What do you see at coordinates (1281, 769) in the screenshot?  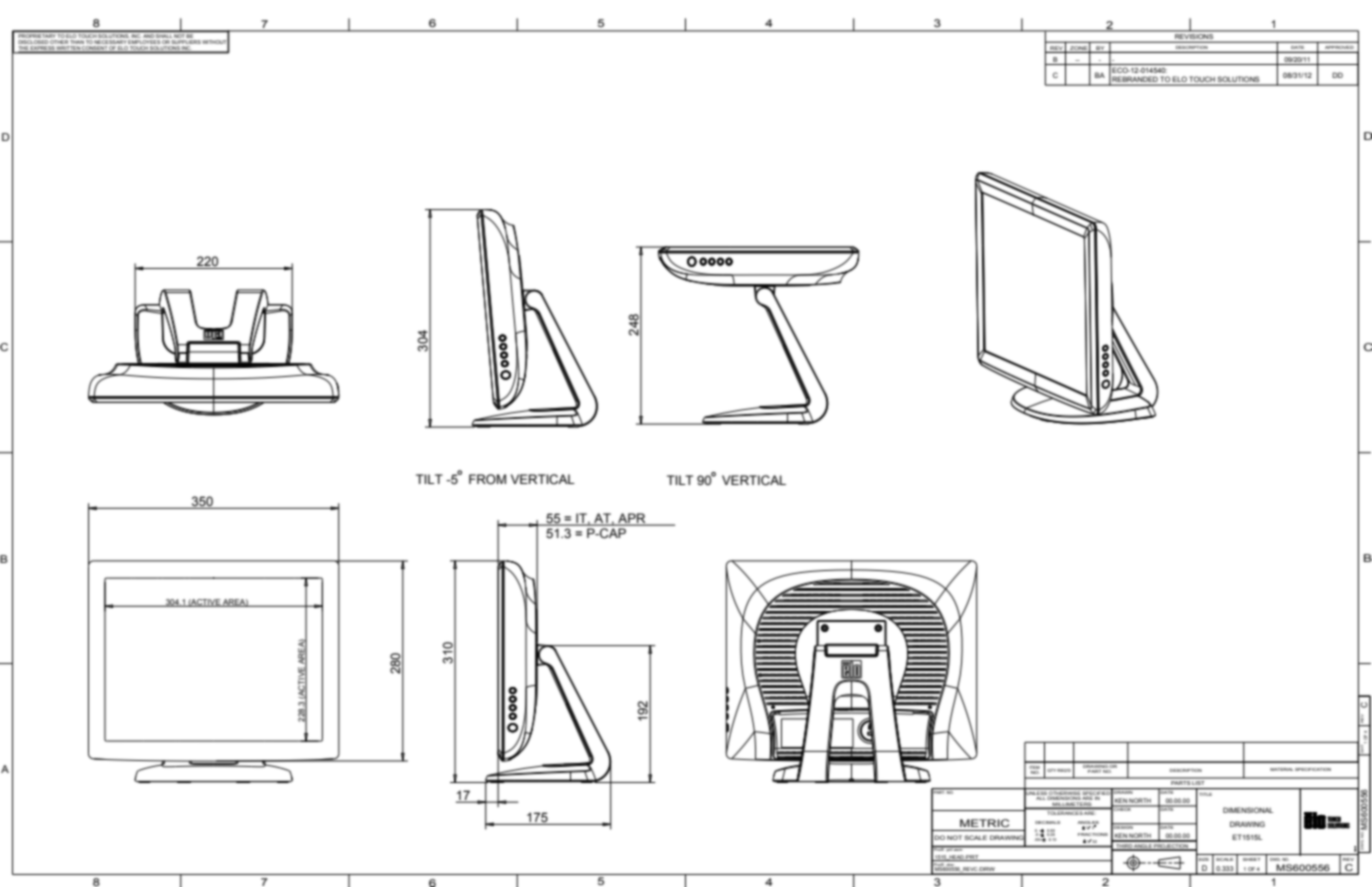 I see `MATERIAL` at bounding box center [1281, 769].
